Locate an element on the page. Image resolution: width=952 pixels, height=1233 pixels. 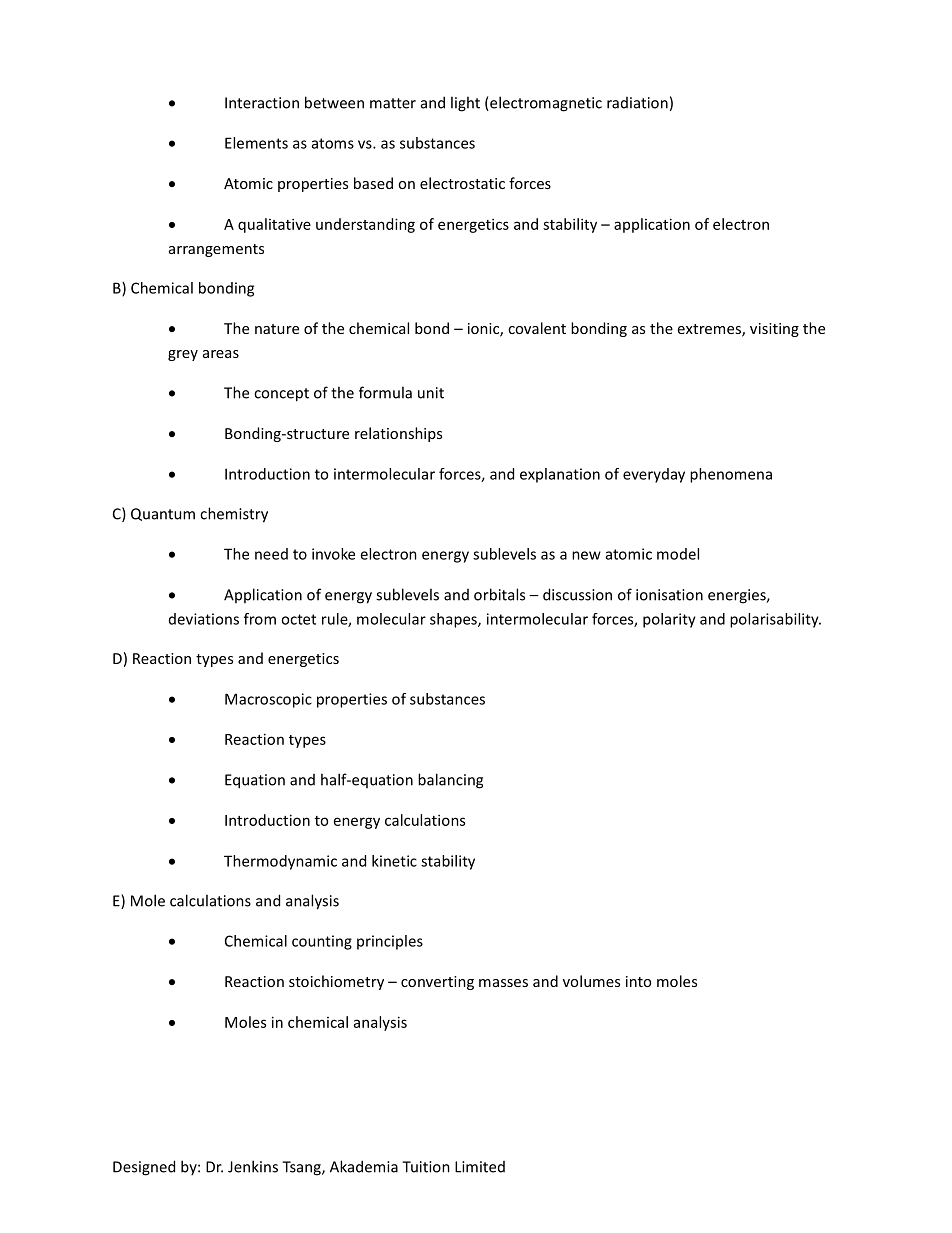
light is located at coordinates (465, 104).
